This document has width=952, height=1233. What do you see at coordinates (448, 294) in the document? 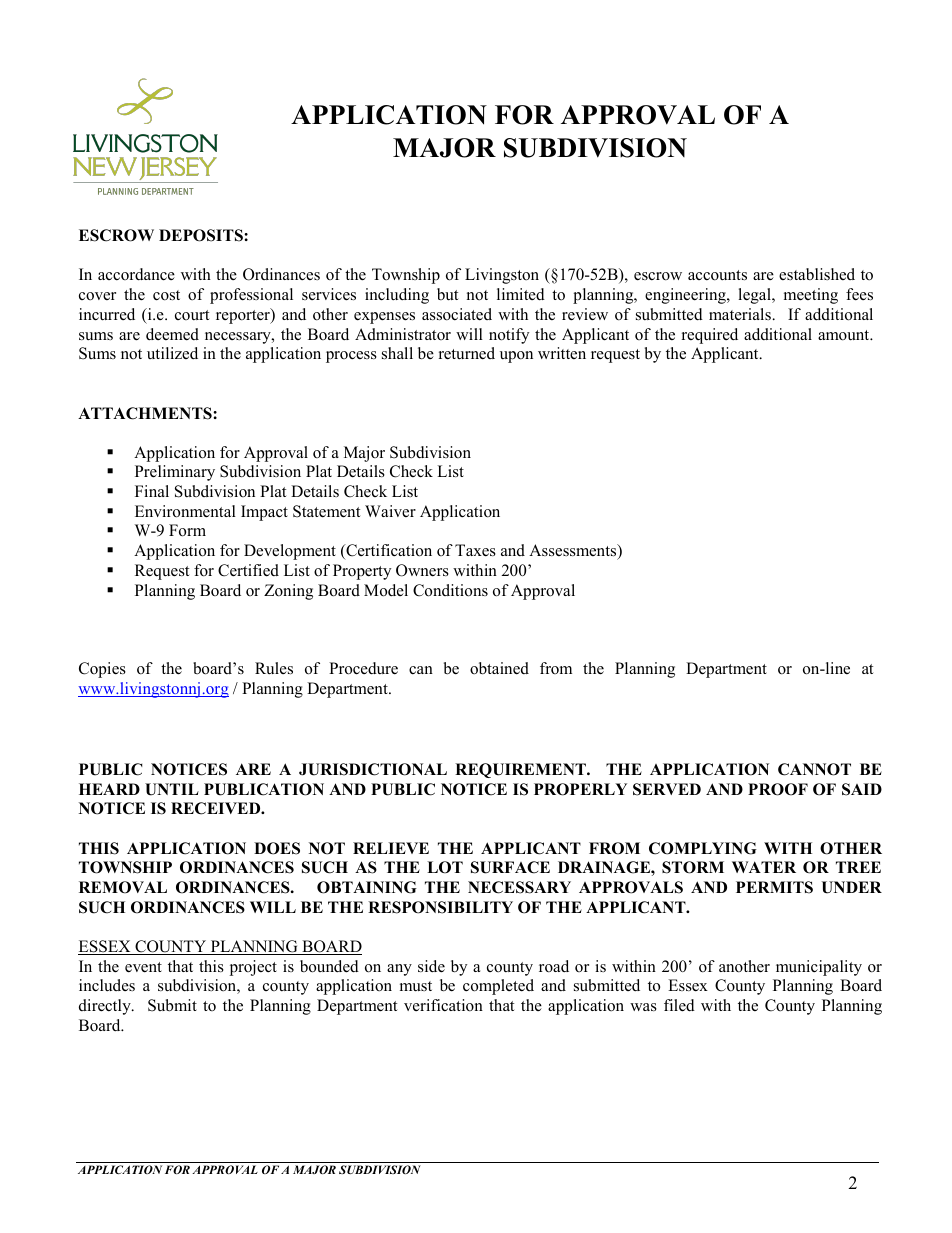
I see `but` at bounding box center [448, 294].
